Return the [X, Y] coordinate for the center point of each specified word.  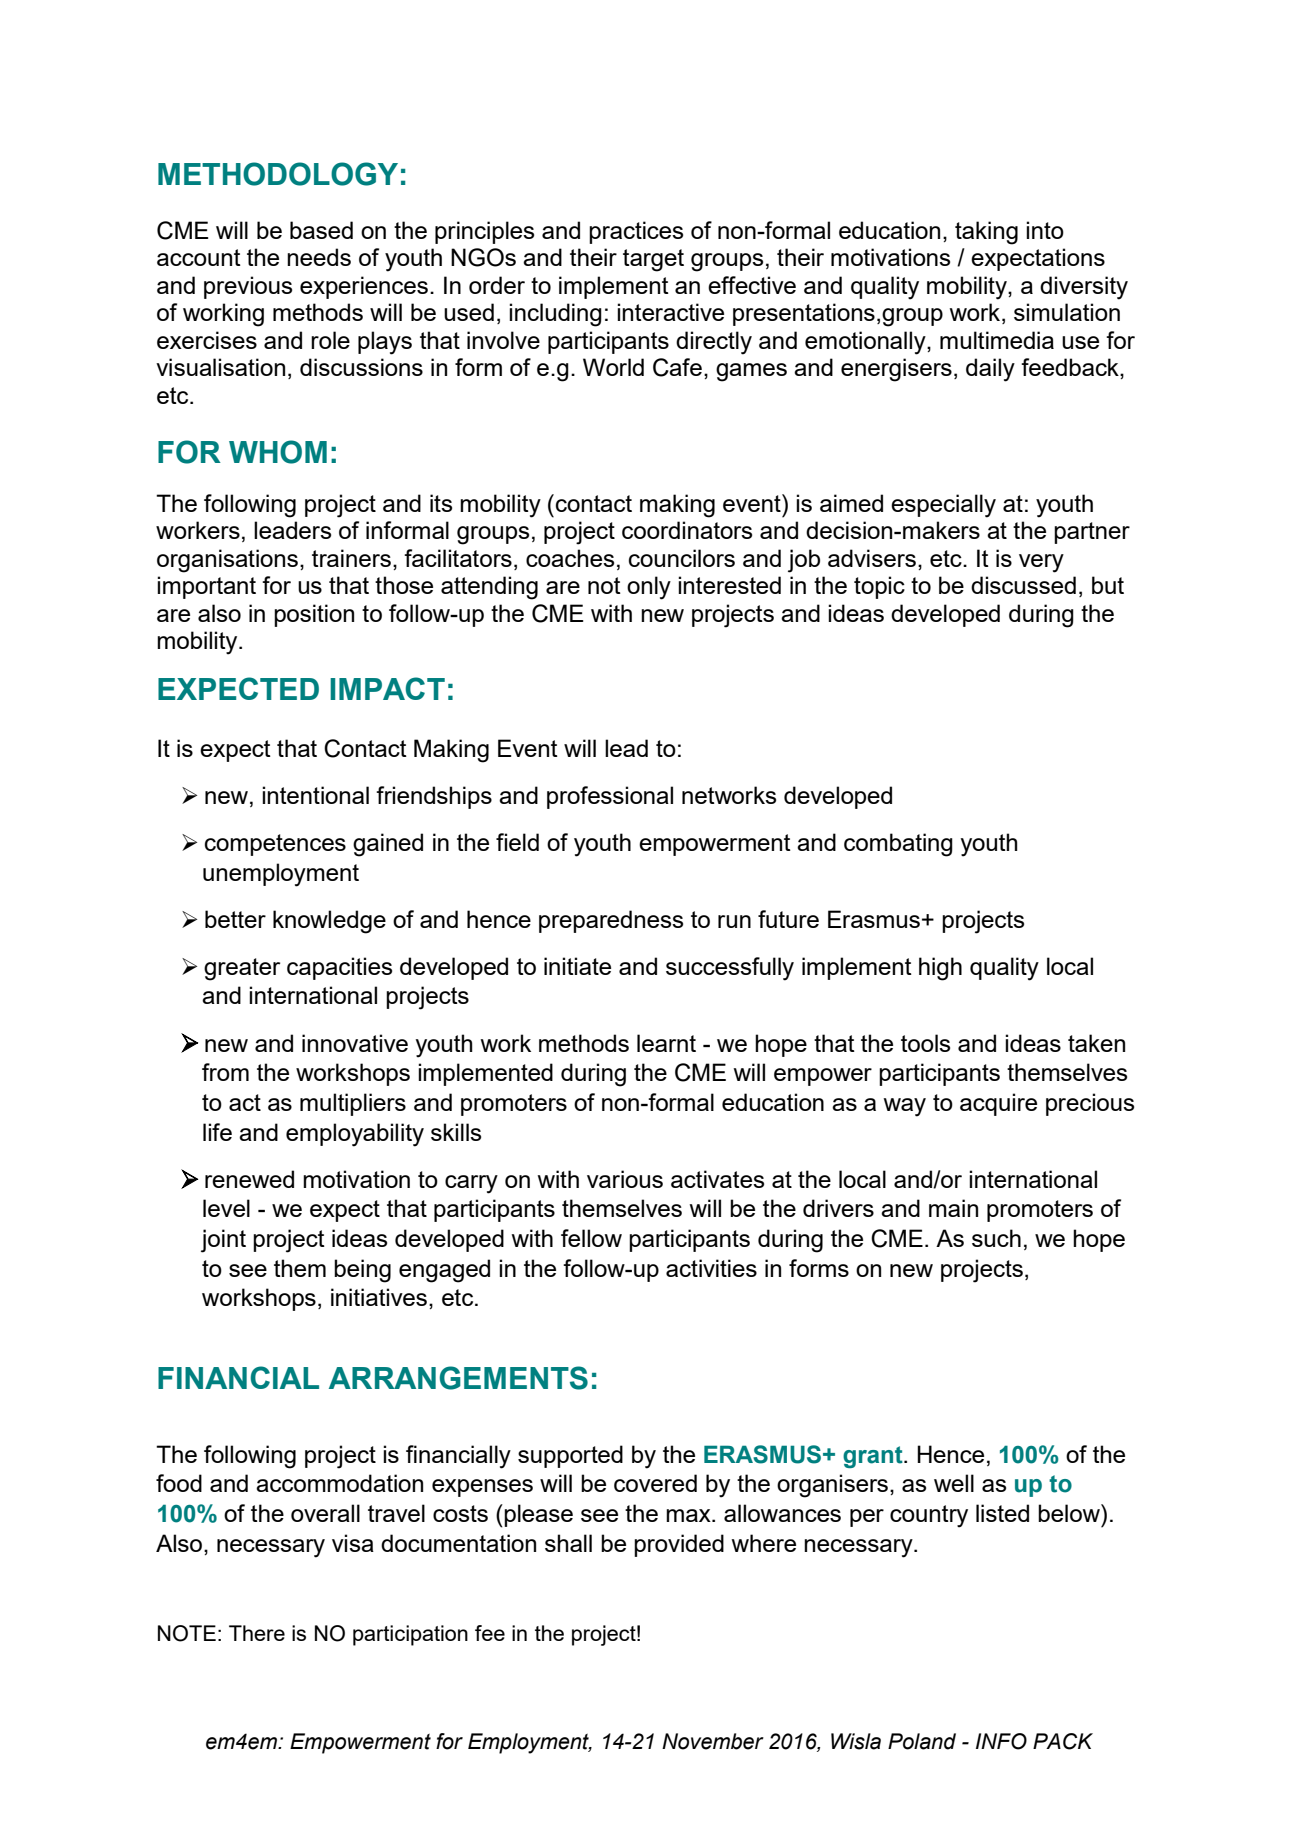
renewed [249, 1179]
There [257, 1633]
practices [636, 232]
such [996, 1238]
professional [610, 797]
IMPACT [387, 688]
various [625, 1179]
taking [986, 233]
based [321, 230]
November [713, 1741]
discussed [1023, 585]
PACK [1063, 1741]
